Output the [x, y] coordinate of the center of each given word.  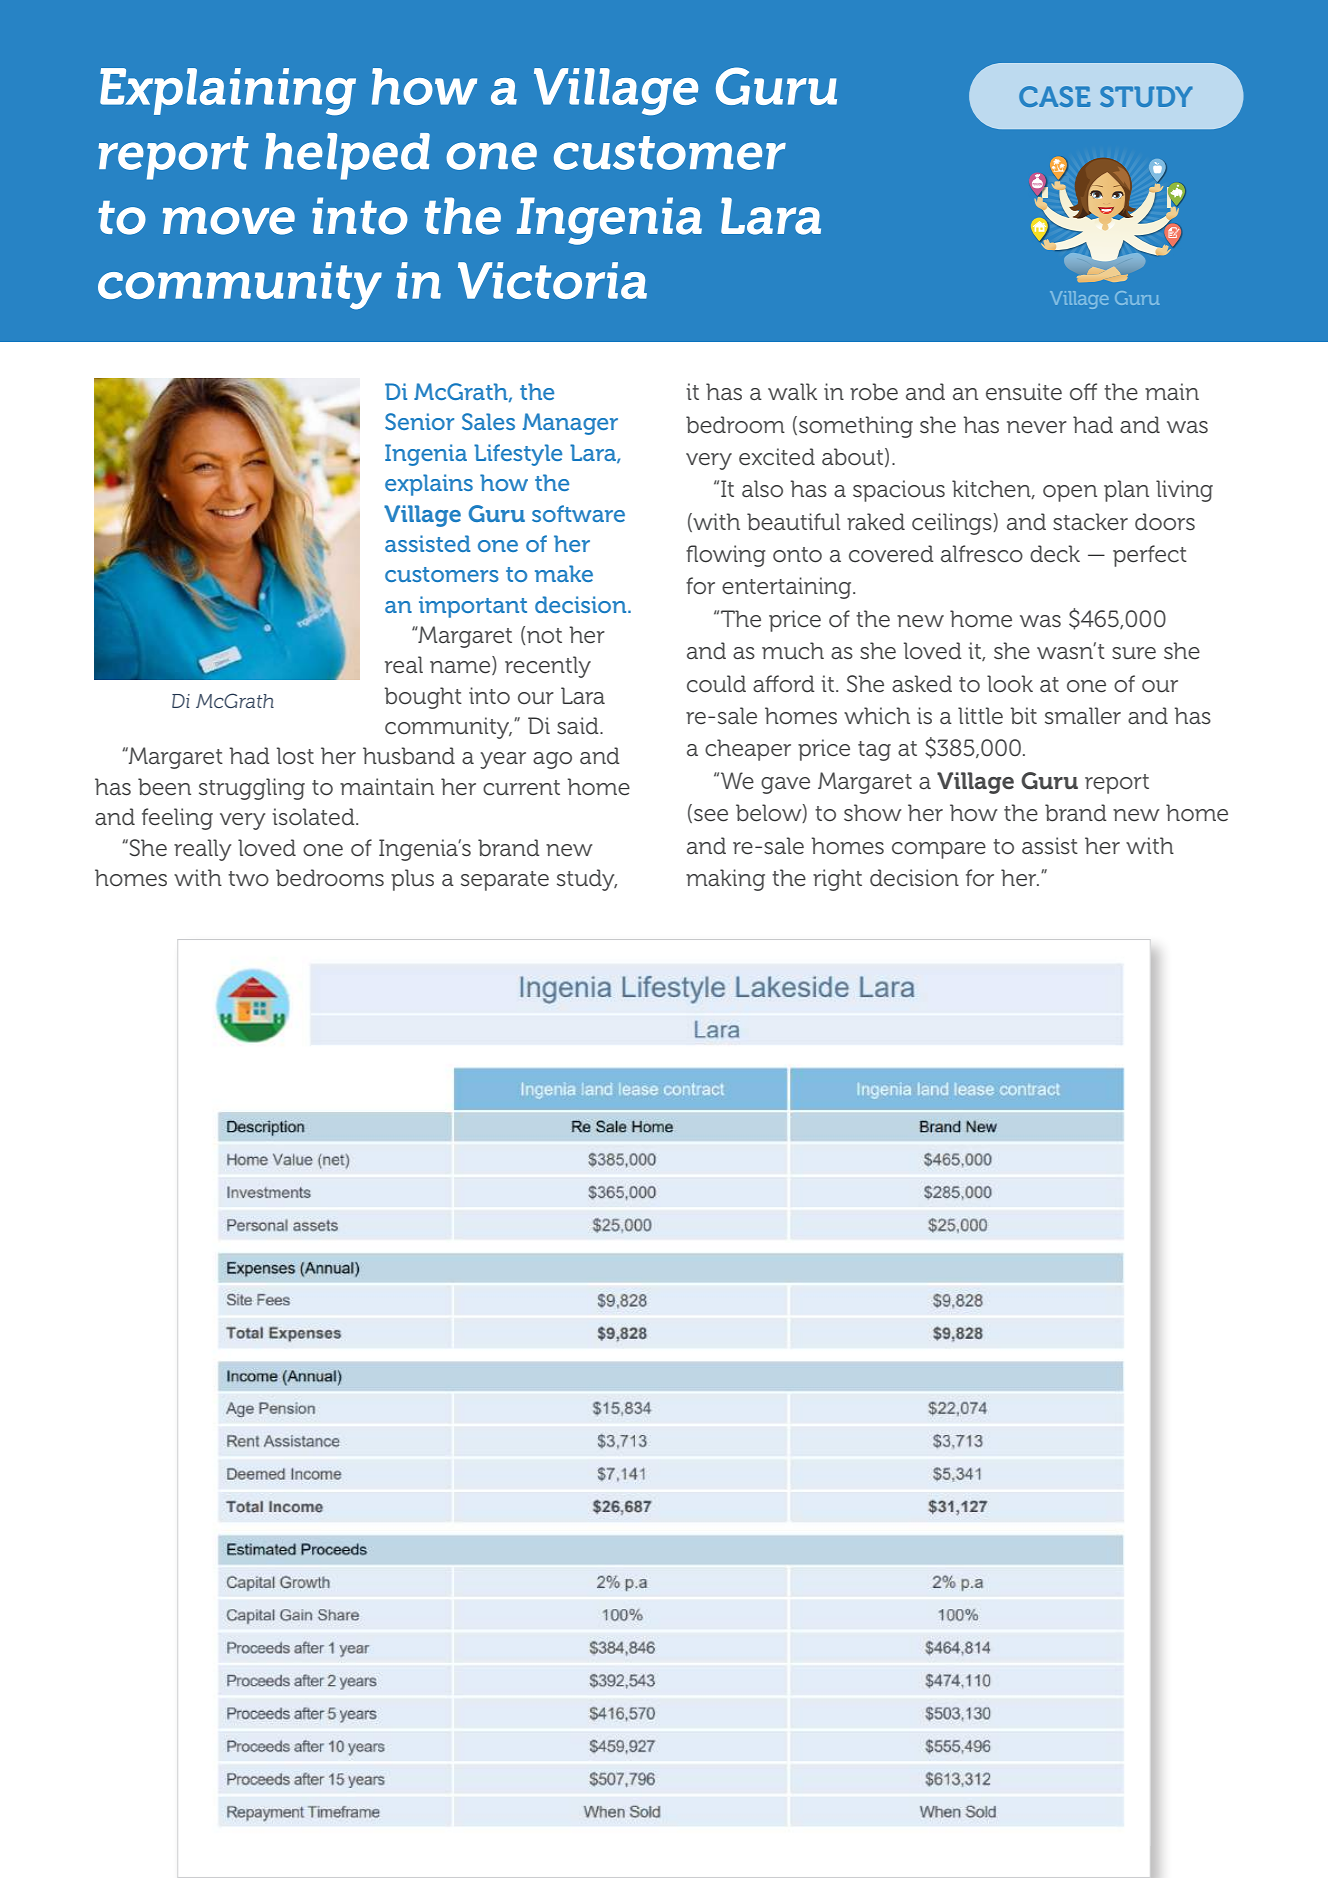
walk [792, 391]
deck [1055, 554]
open [1070, 493]
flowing [726, 556]
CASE [1055, 96]
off [1083, 391]
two [248, 878]
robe [874, 392]
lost [295, 756]
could [716, 684]
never [1037, 427]
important [473, 607]
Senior [419, 421]
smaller [1083, 716]
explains [429, 485]
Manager [570, 424]
